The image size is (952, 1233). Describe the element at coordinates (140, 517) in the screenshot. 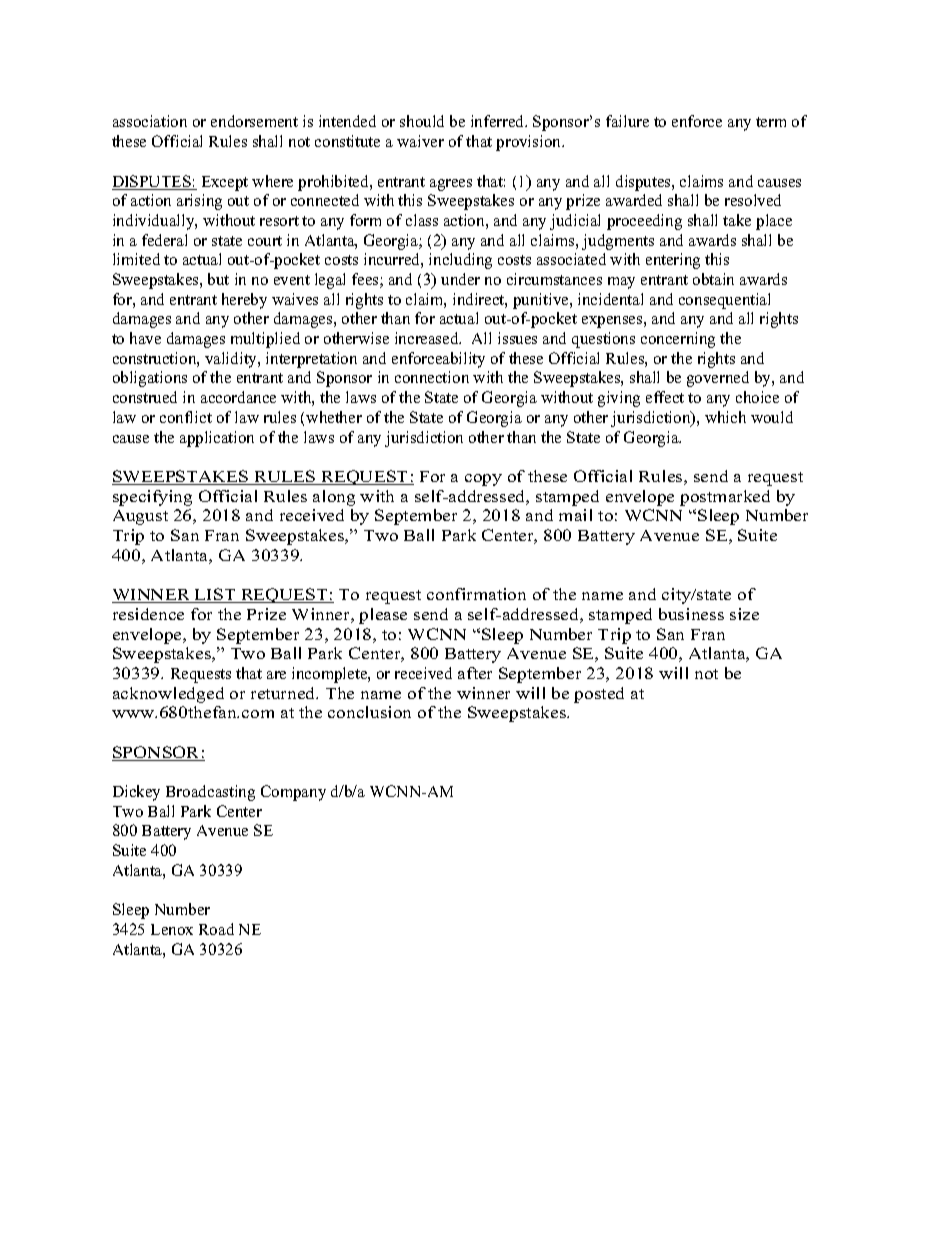

I see `August` at that location.
